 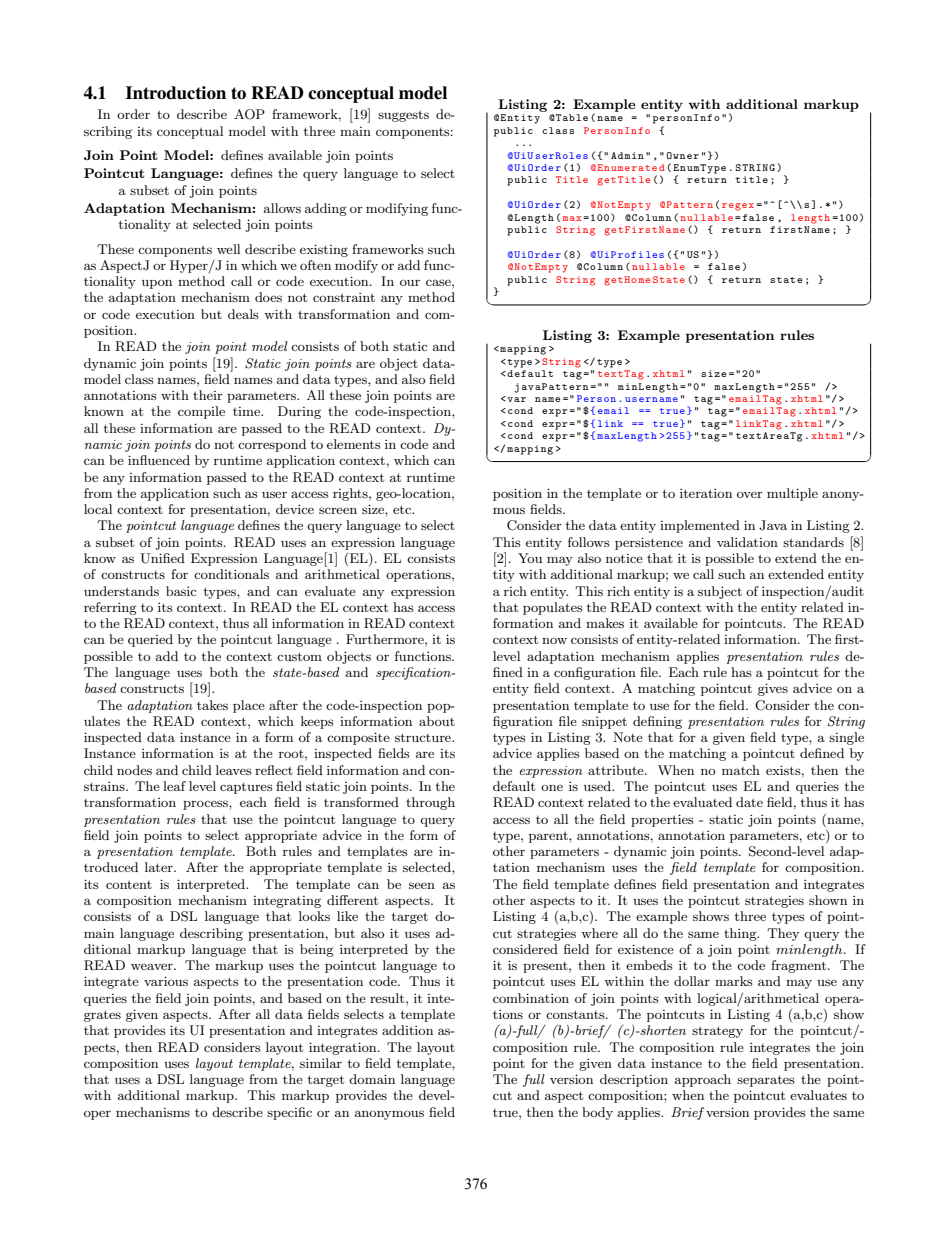 What do you see at coordinates (605, 623) in the screenshot?
I see `makes` at bounding box center [605, 623].
